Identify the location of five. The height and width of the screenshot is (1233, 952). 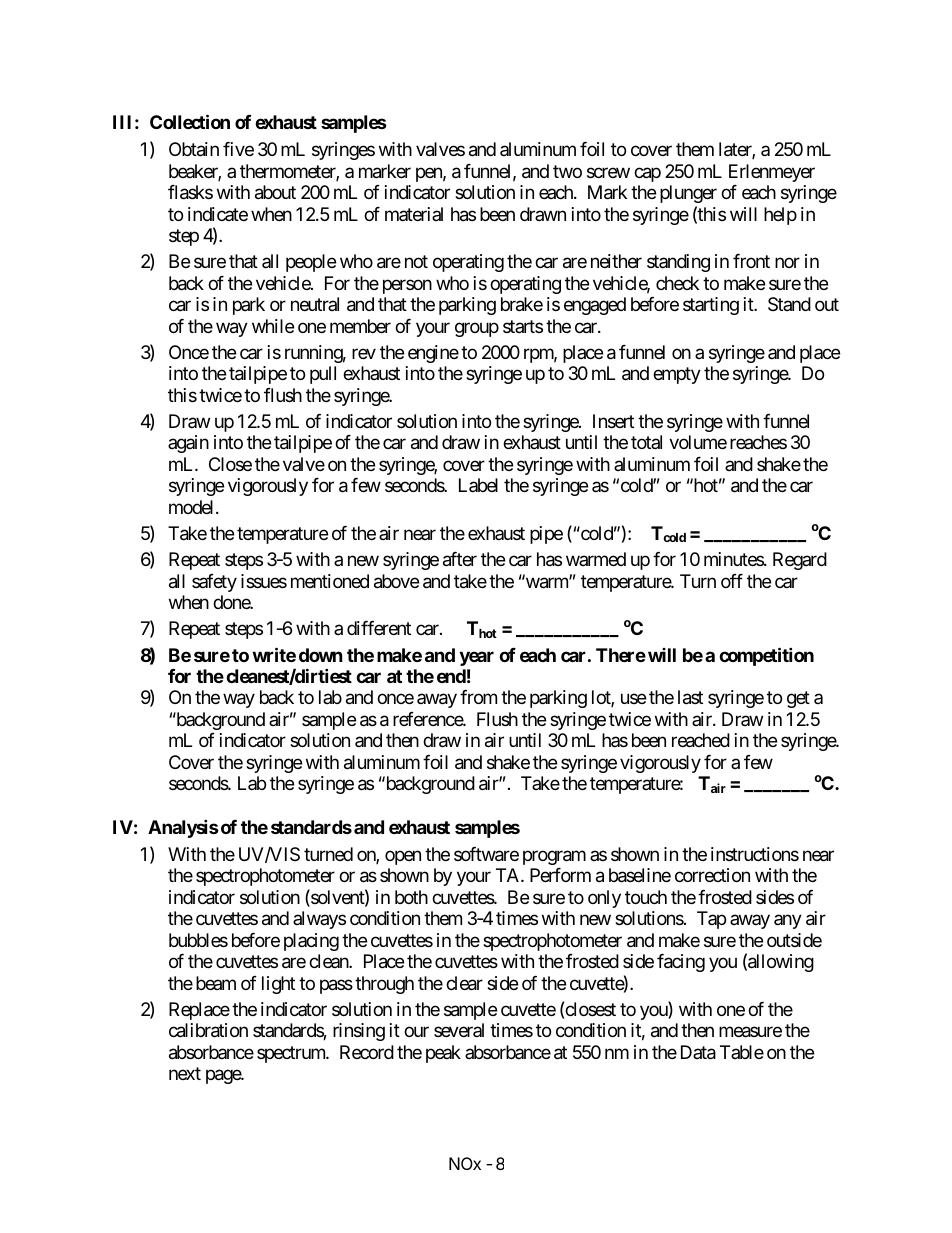
(238, 149).
